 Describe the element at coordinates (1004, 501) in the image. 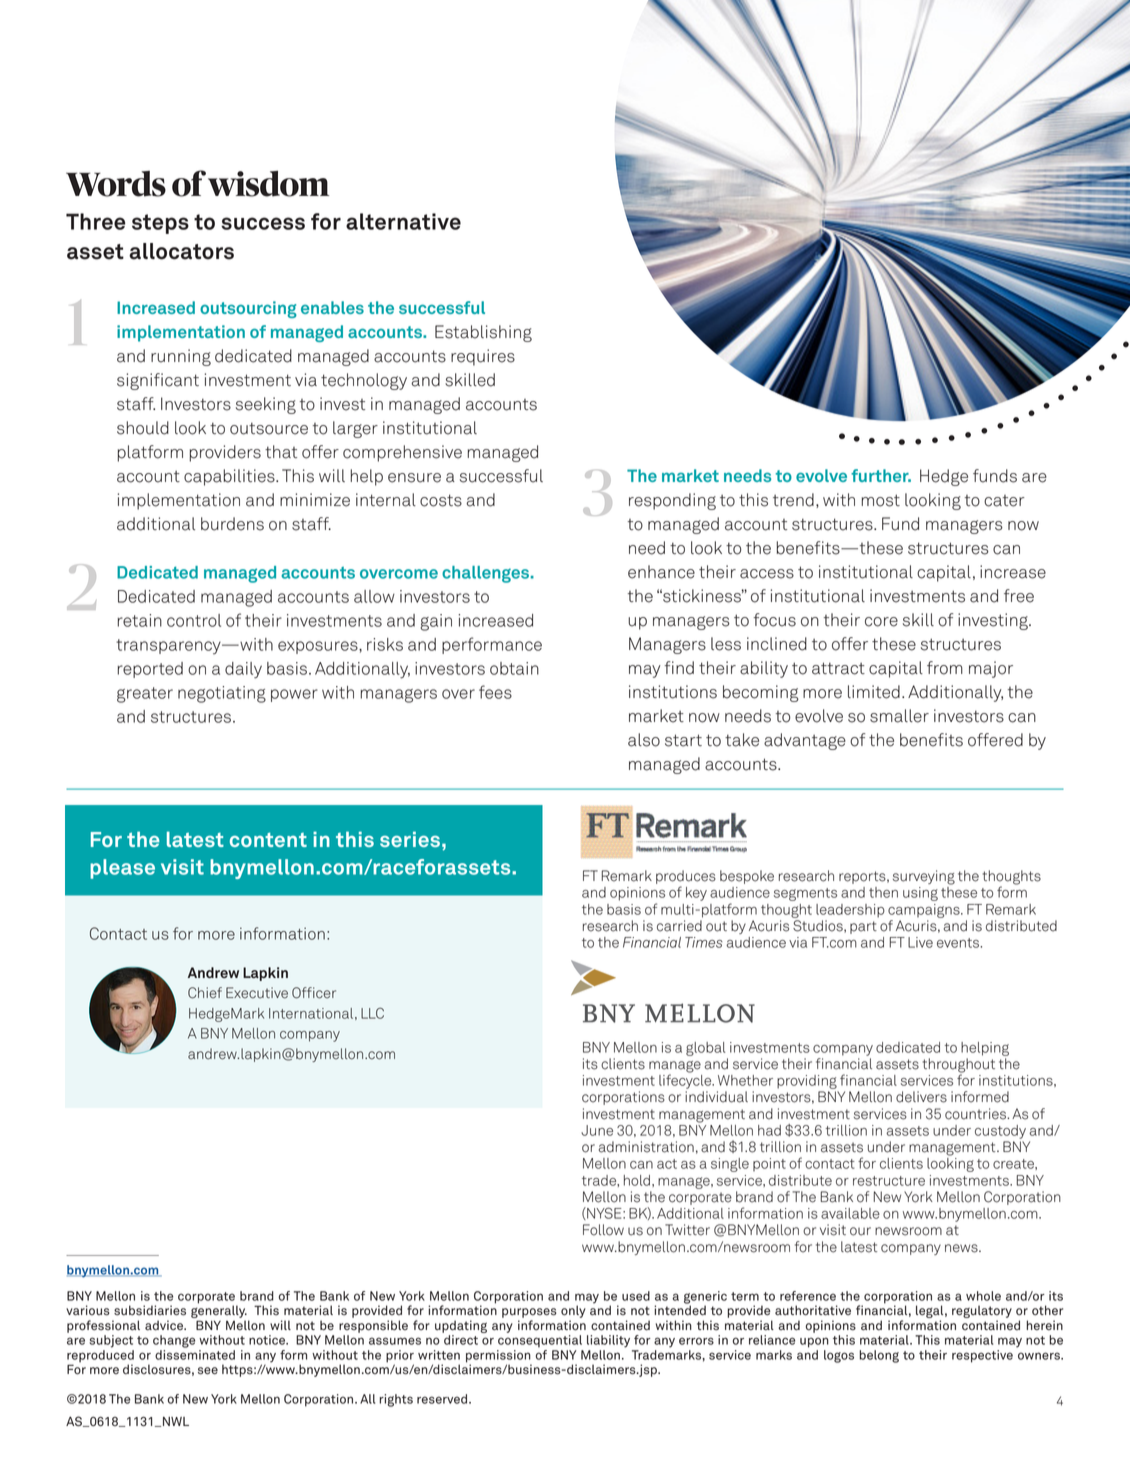

I see `cater` at that location.
